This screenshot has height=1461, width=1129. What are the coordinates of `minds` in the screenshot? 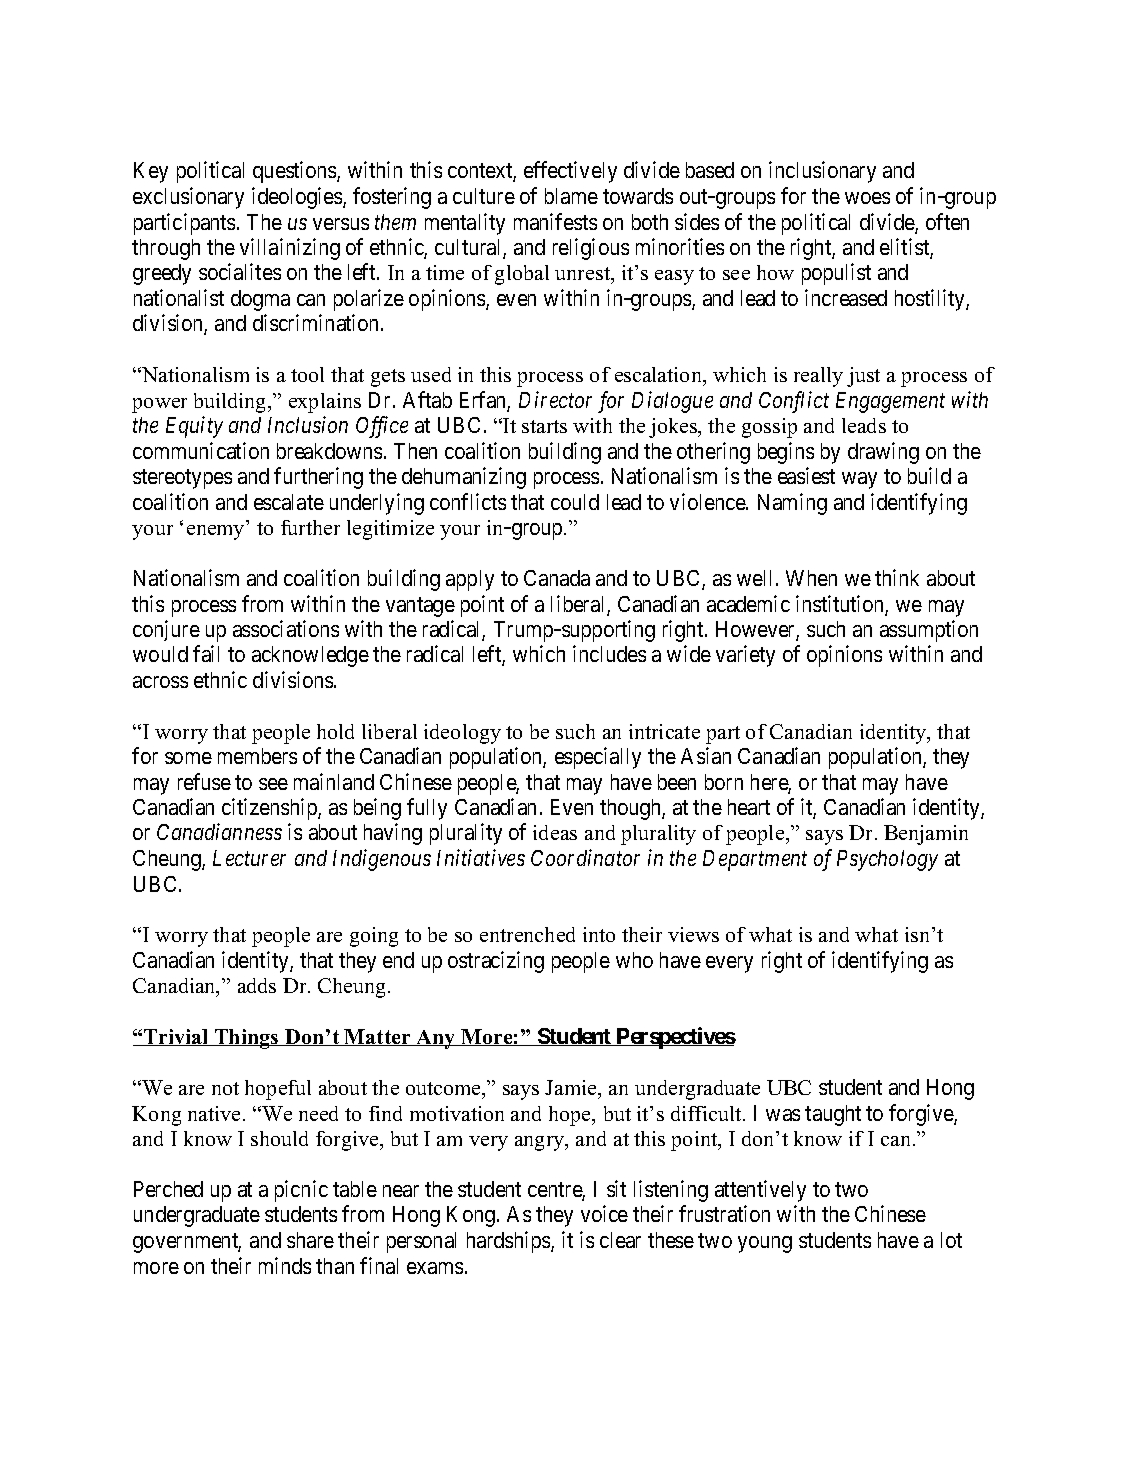 It's located at (285, 1265).
